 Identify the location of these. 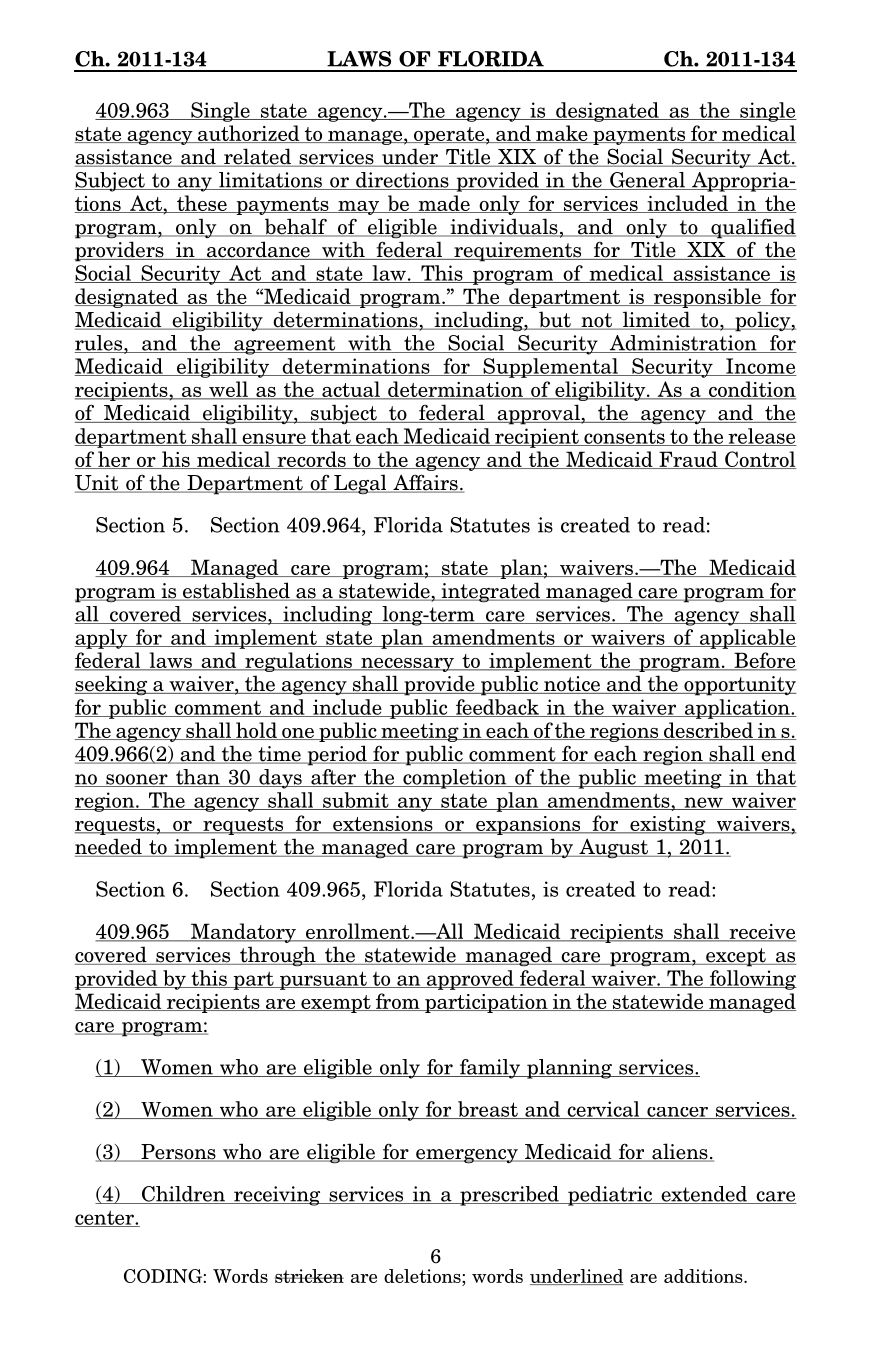
(202, 204).
